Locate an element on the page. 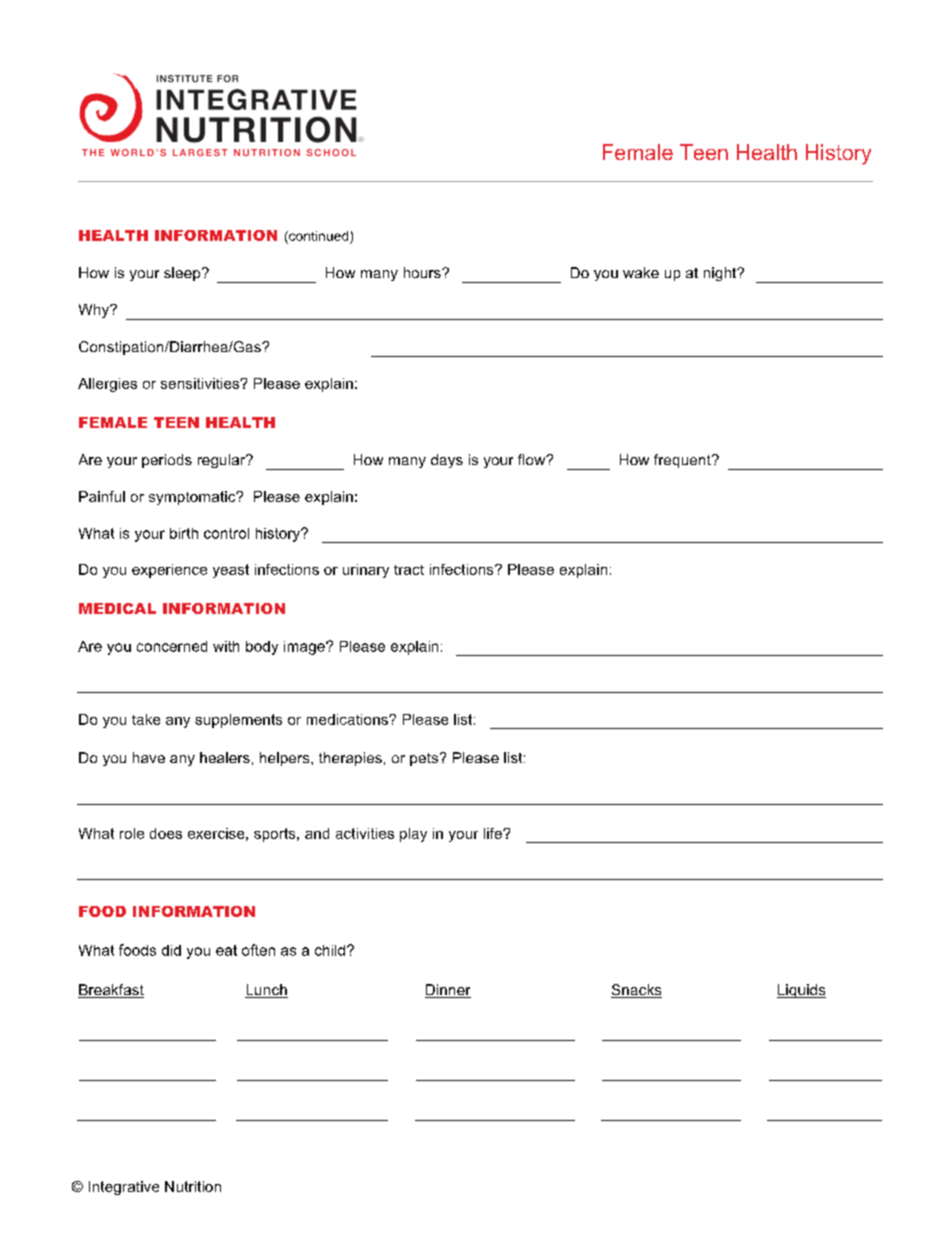 This document has height=1233, width=952. tract is located at coordinates (409, 570).
